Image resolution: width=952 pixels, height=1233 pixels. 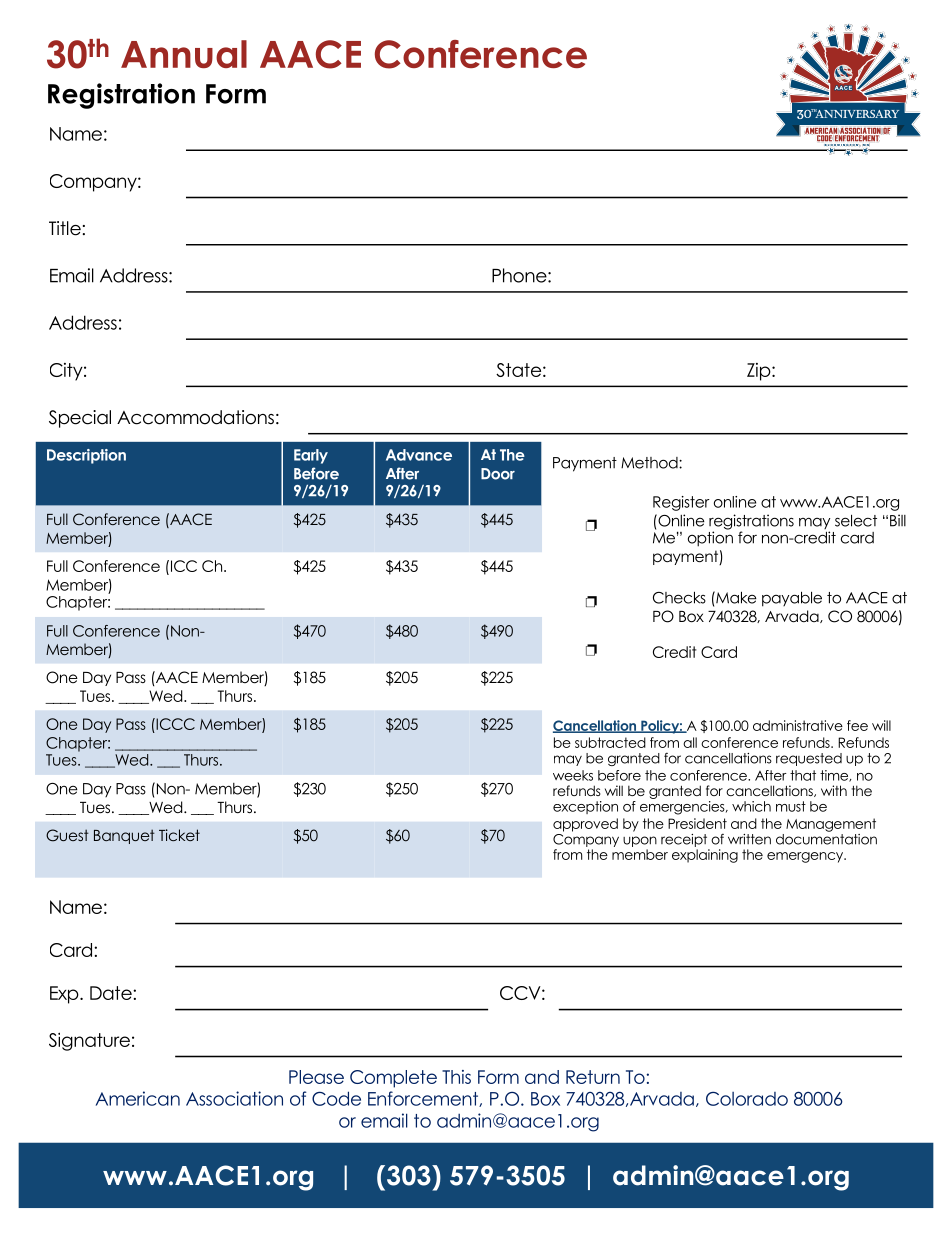 I want to click on Annual, so click(x=184, y=54).
